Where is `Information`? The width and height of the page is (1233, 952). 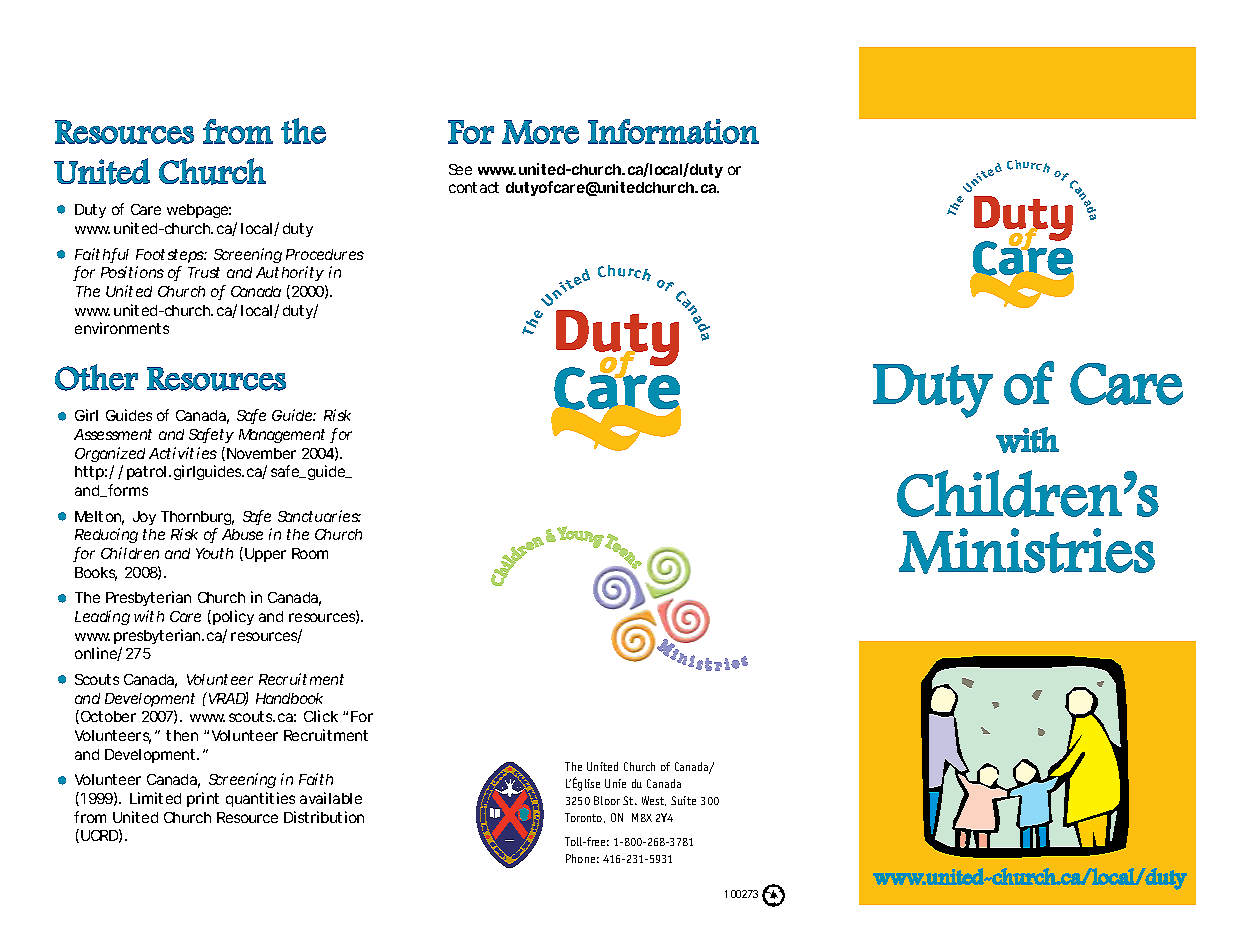 Information is located at coordinates (673, 131).
